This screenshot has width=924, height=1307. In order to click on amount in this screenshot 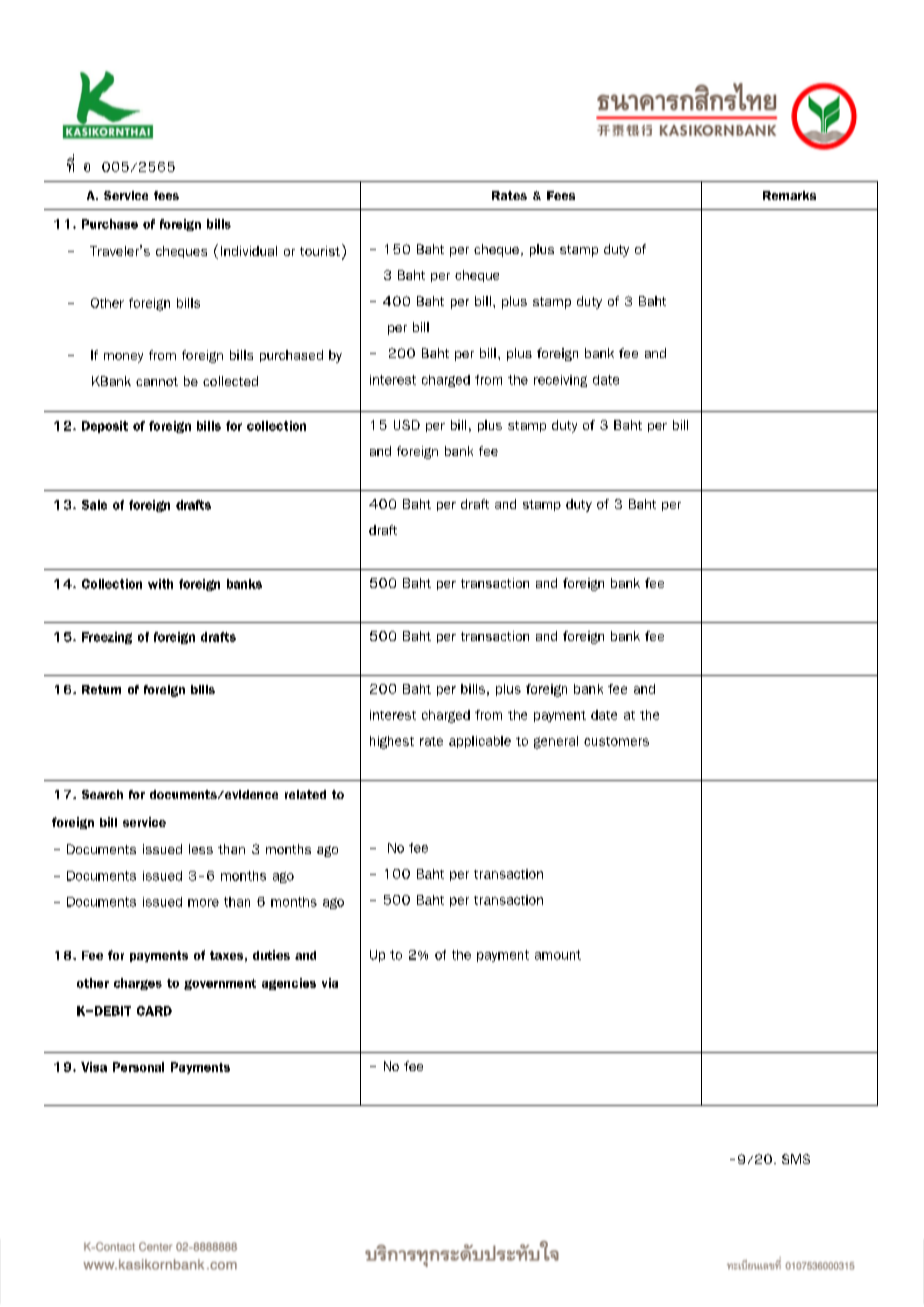, I will do `click(558, 955)`.
